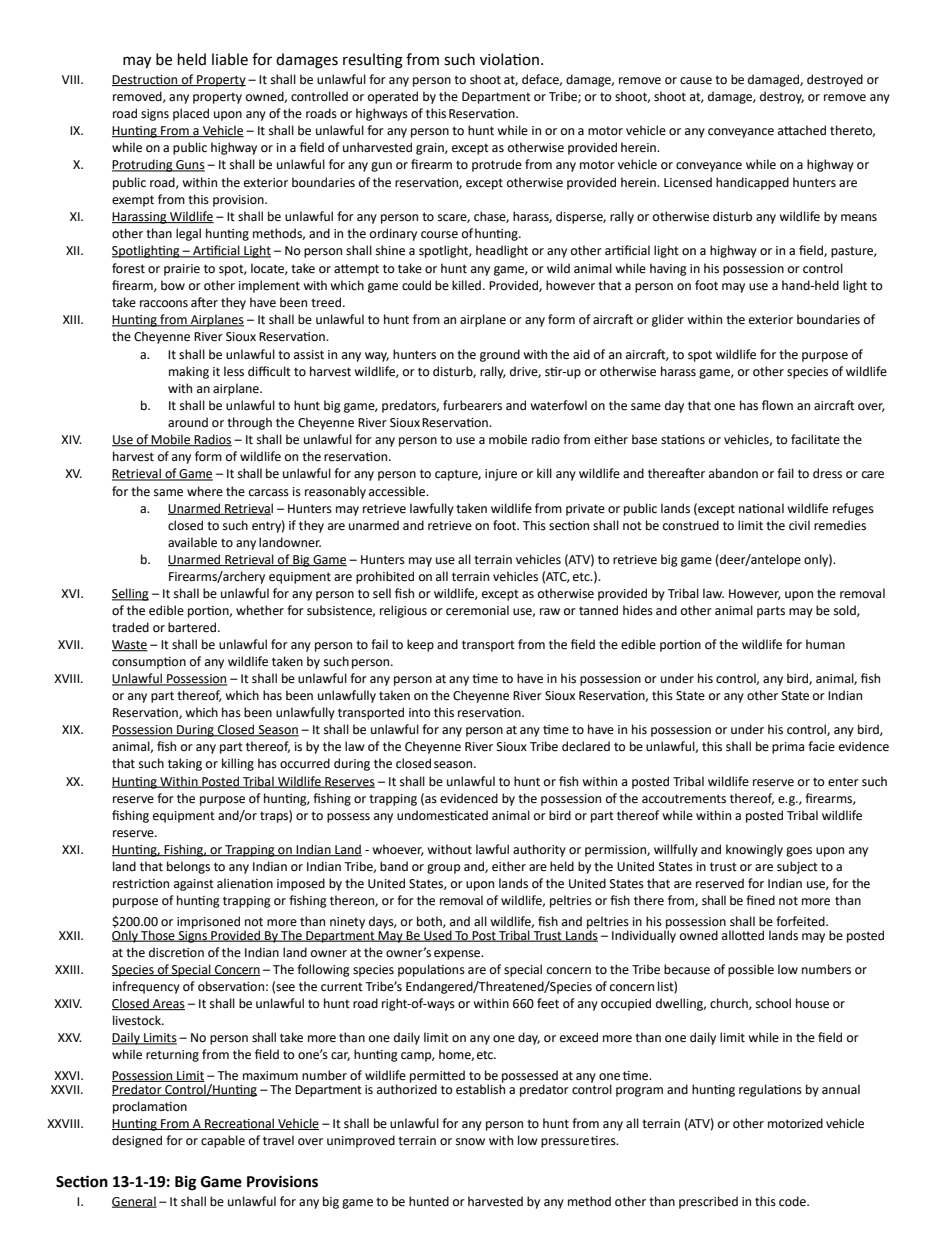  What do you see at coordinates (191, 114) in the screenshot?
I see `placed` at bounding box center [191, 114].
